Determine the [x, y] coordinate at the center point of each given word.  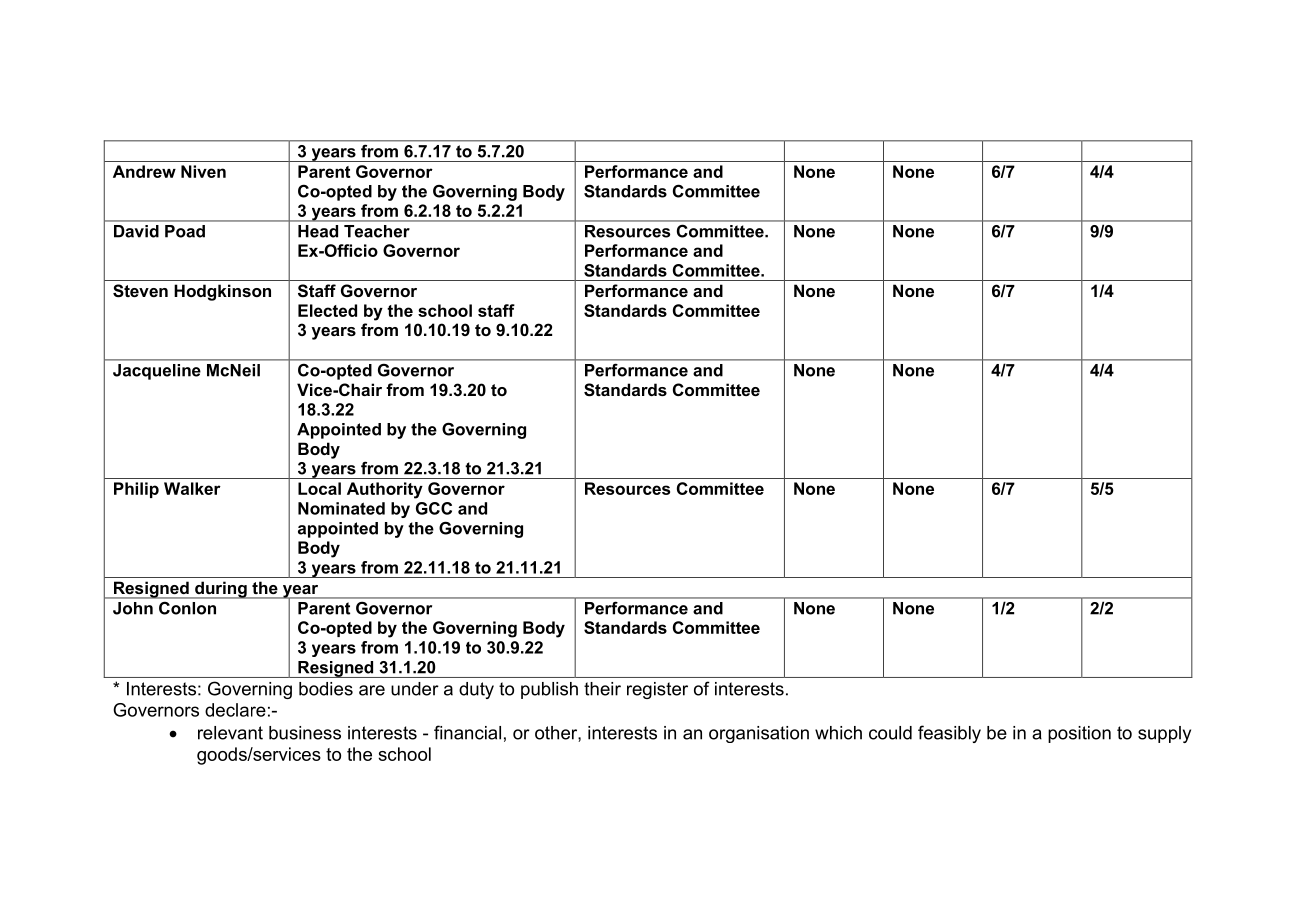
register [657, 690]
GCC [434, 508]
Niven [203, 171]
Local [319, 488]
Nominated [341, 508]
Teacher [377, 231]
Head [318, 231]
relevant [230, 733]
